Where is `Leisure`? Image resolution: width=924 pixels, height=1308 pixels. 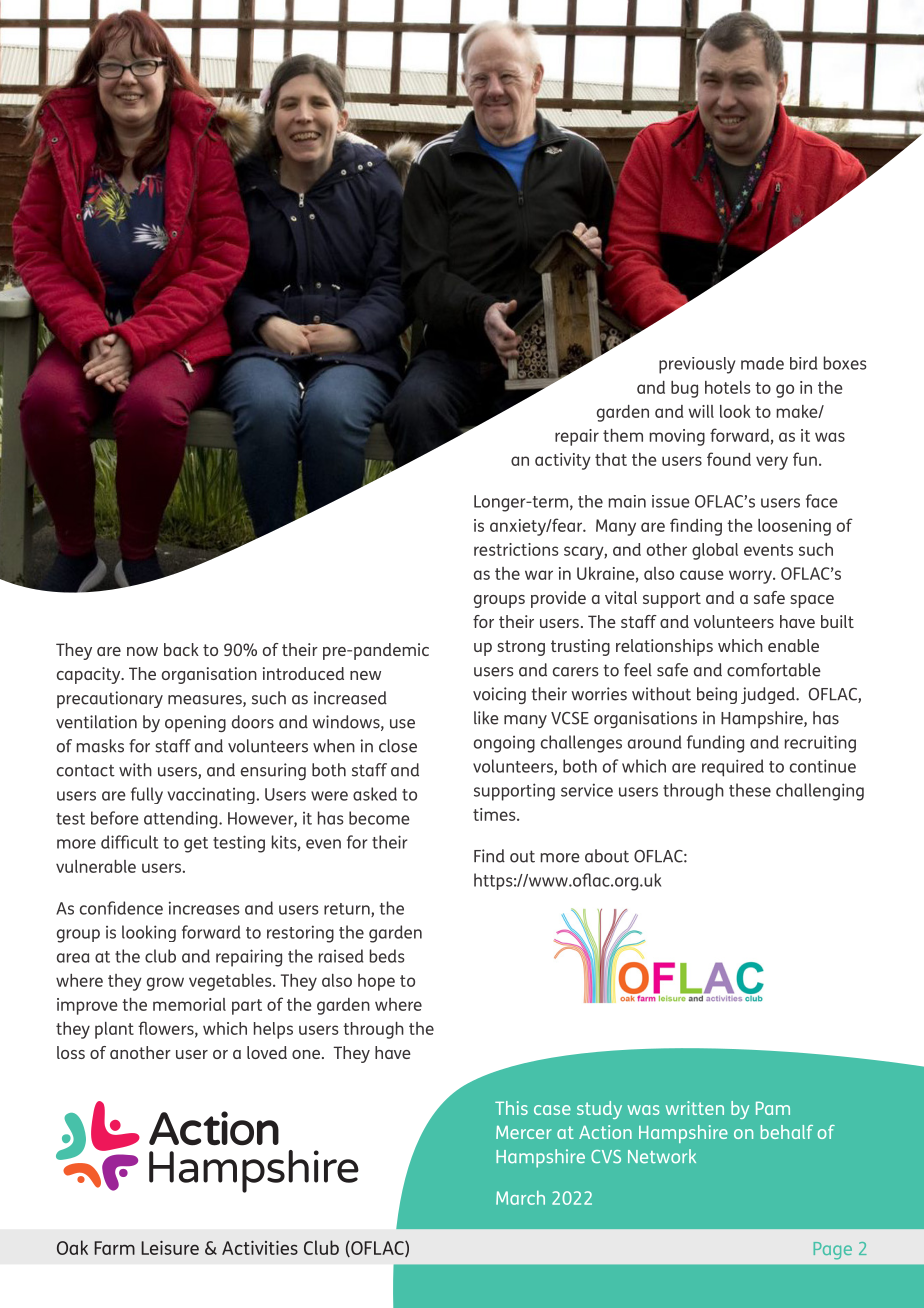
Leisure is located at coordinates (170, 1248).
